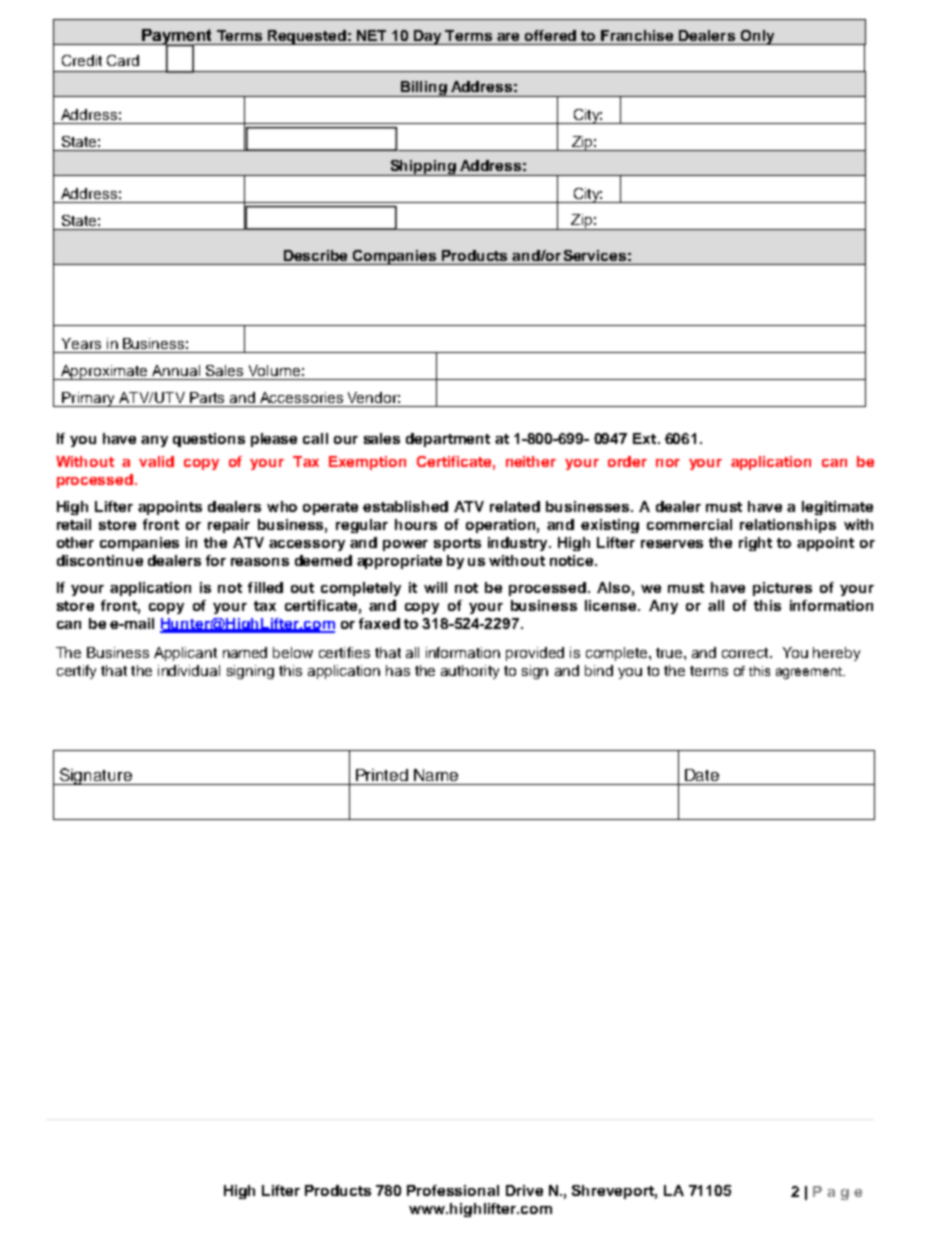  I want to click on Only, so click(757, 37).
